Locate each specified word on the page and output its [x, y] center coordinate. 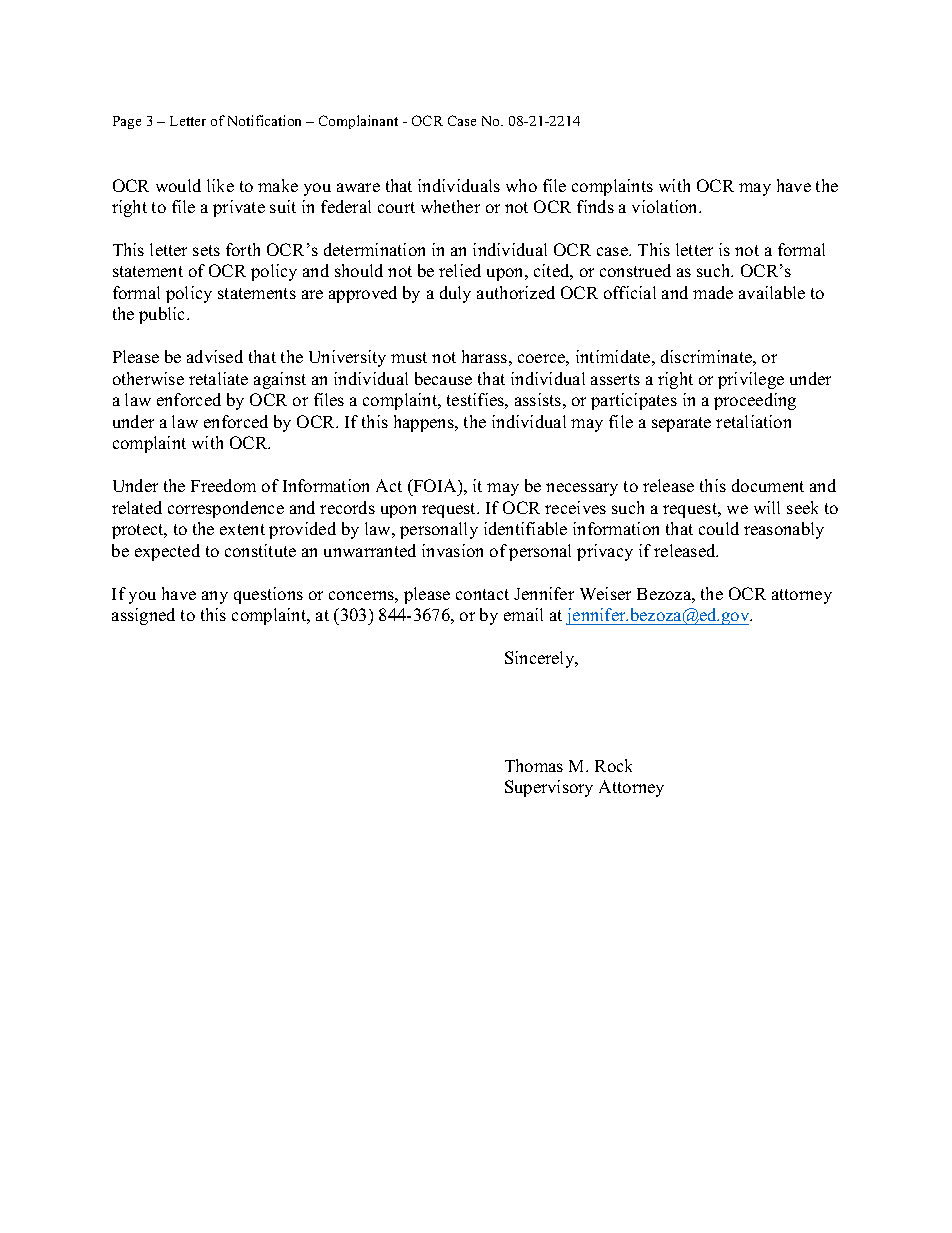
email [523, 614]
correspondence [226, 509]
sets [206, 250]
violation [666, 206]
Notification [264, 120]
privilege [751, 380]
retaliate [218, 378]
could [719, 528]
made [713, 292]
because [443, 378]
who [521, 185]
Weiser [605, 593]
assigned [143, 616]
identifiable [525, 528]
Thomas [534, 765]
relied [460, 270]
